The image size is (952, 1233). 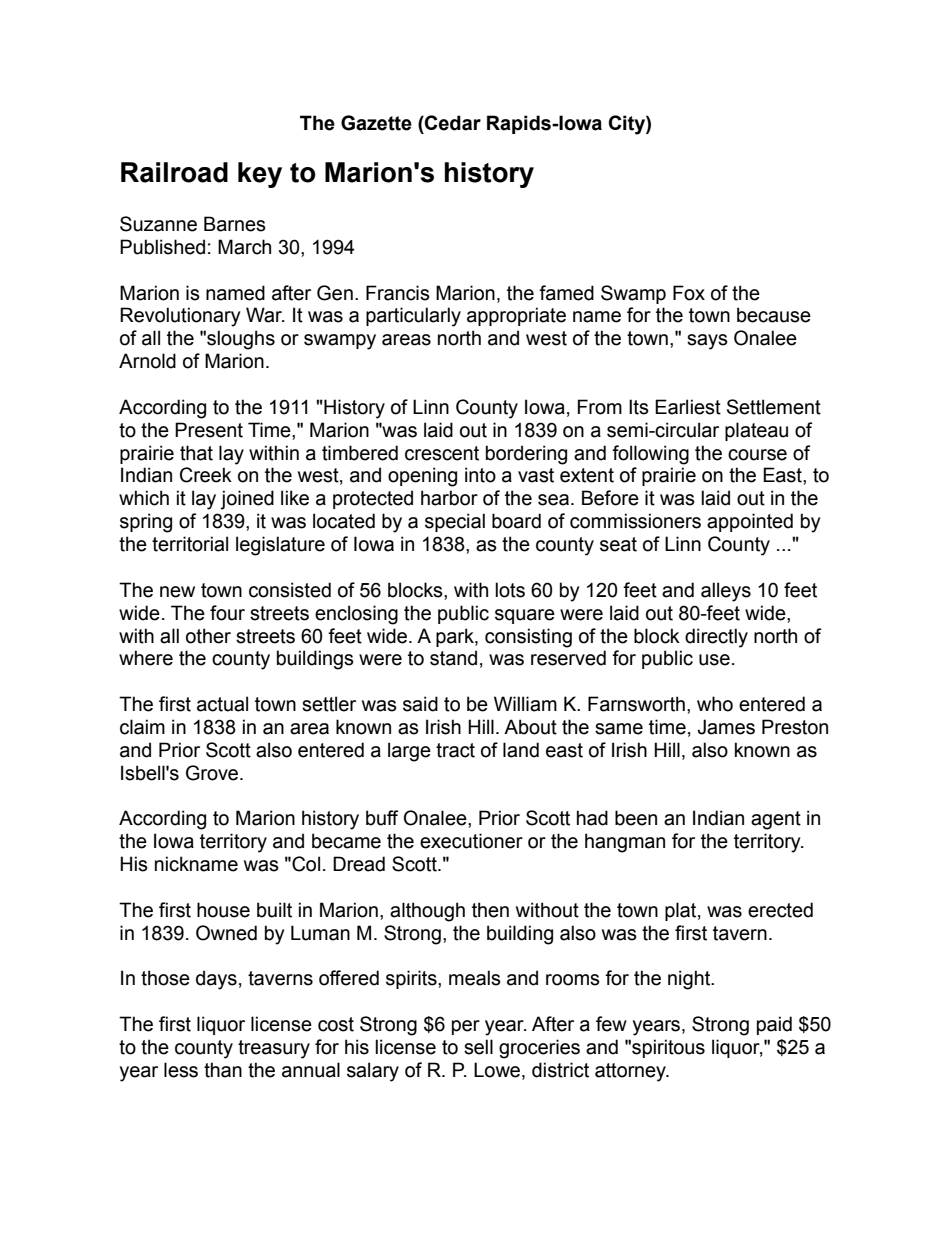 I want to click on appropriate, so click(x=516, y=316).
